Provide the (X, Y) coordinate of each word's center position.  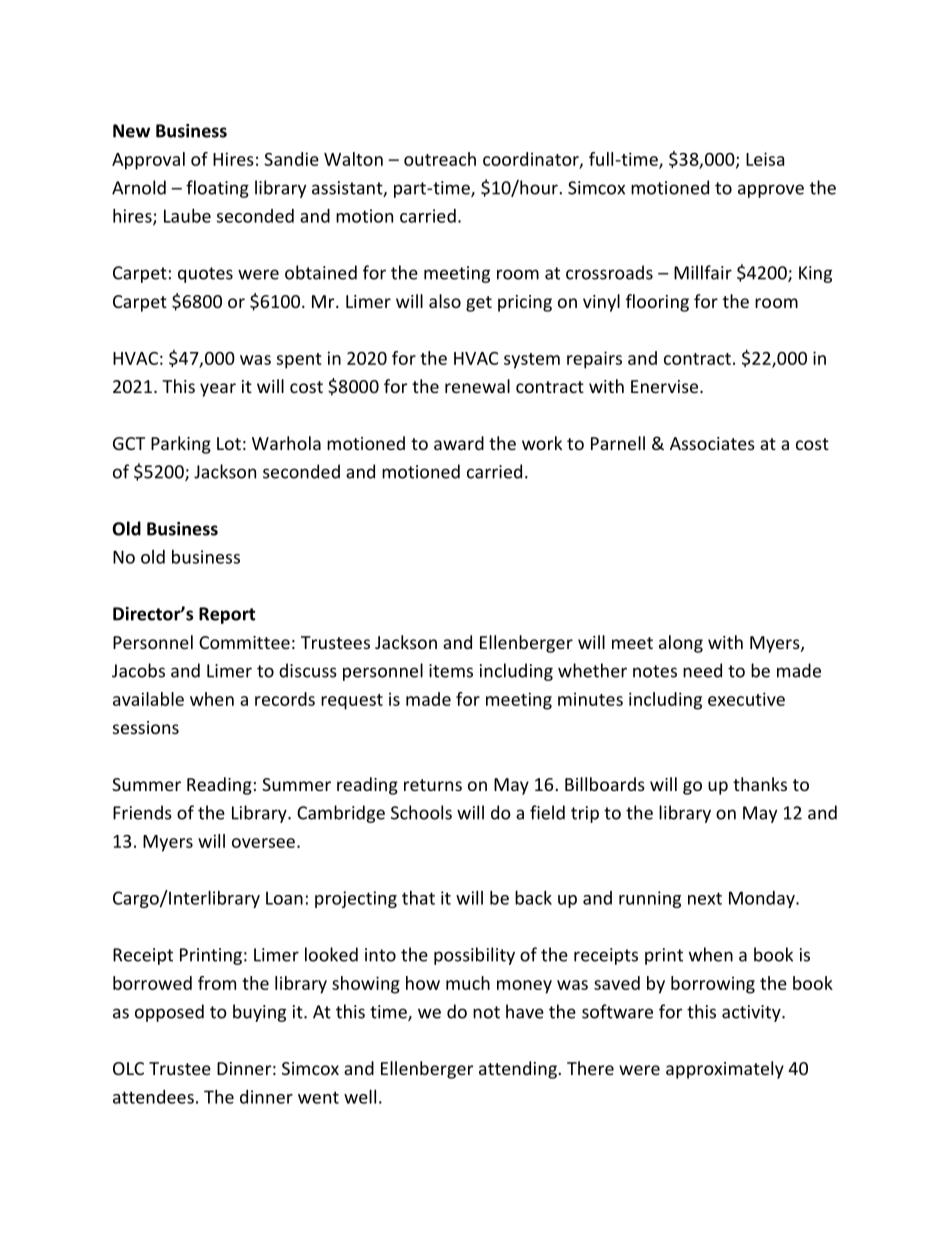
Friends (142, 812)
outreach (440, 159)
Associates (712, 443)
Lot (229, 443)
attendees (153, 1097)
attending (518, 1070)
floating (217, 189)
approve (771, 191)
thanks (760, 784)
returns (433, 785)
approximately (725, 1070)
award (459, 443)
